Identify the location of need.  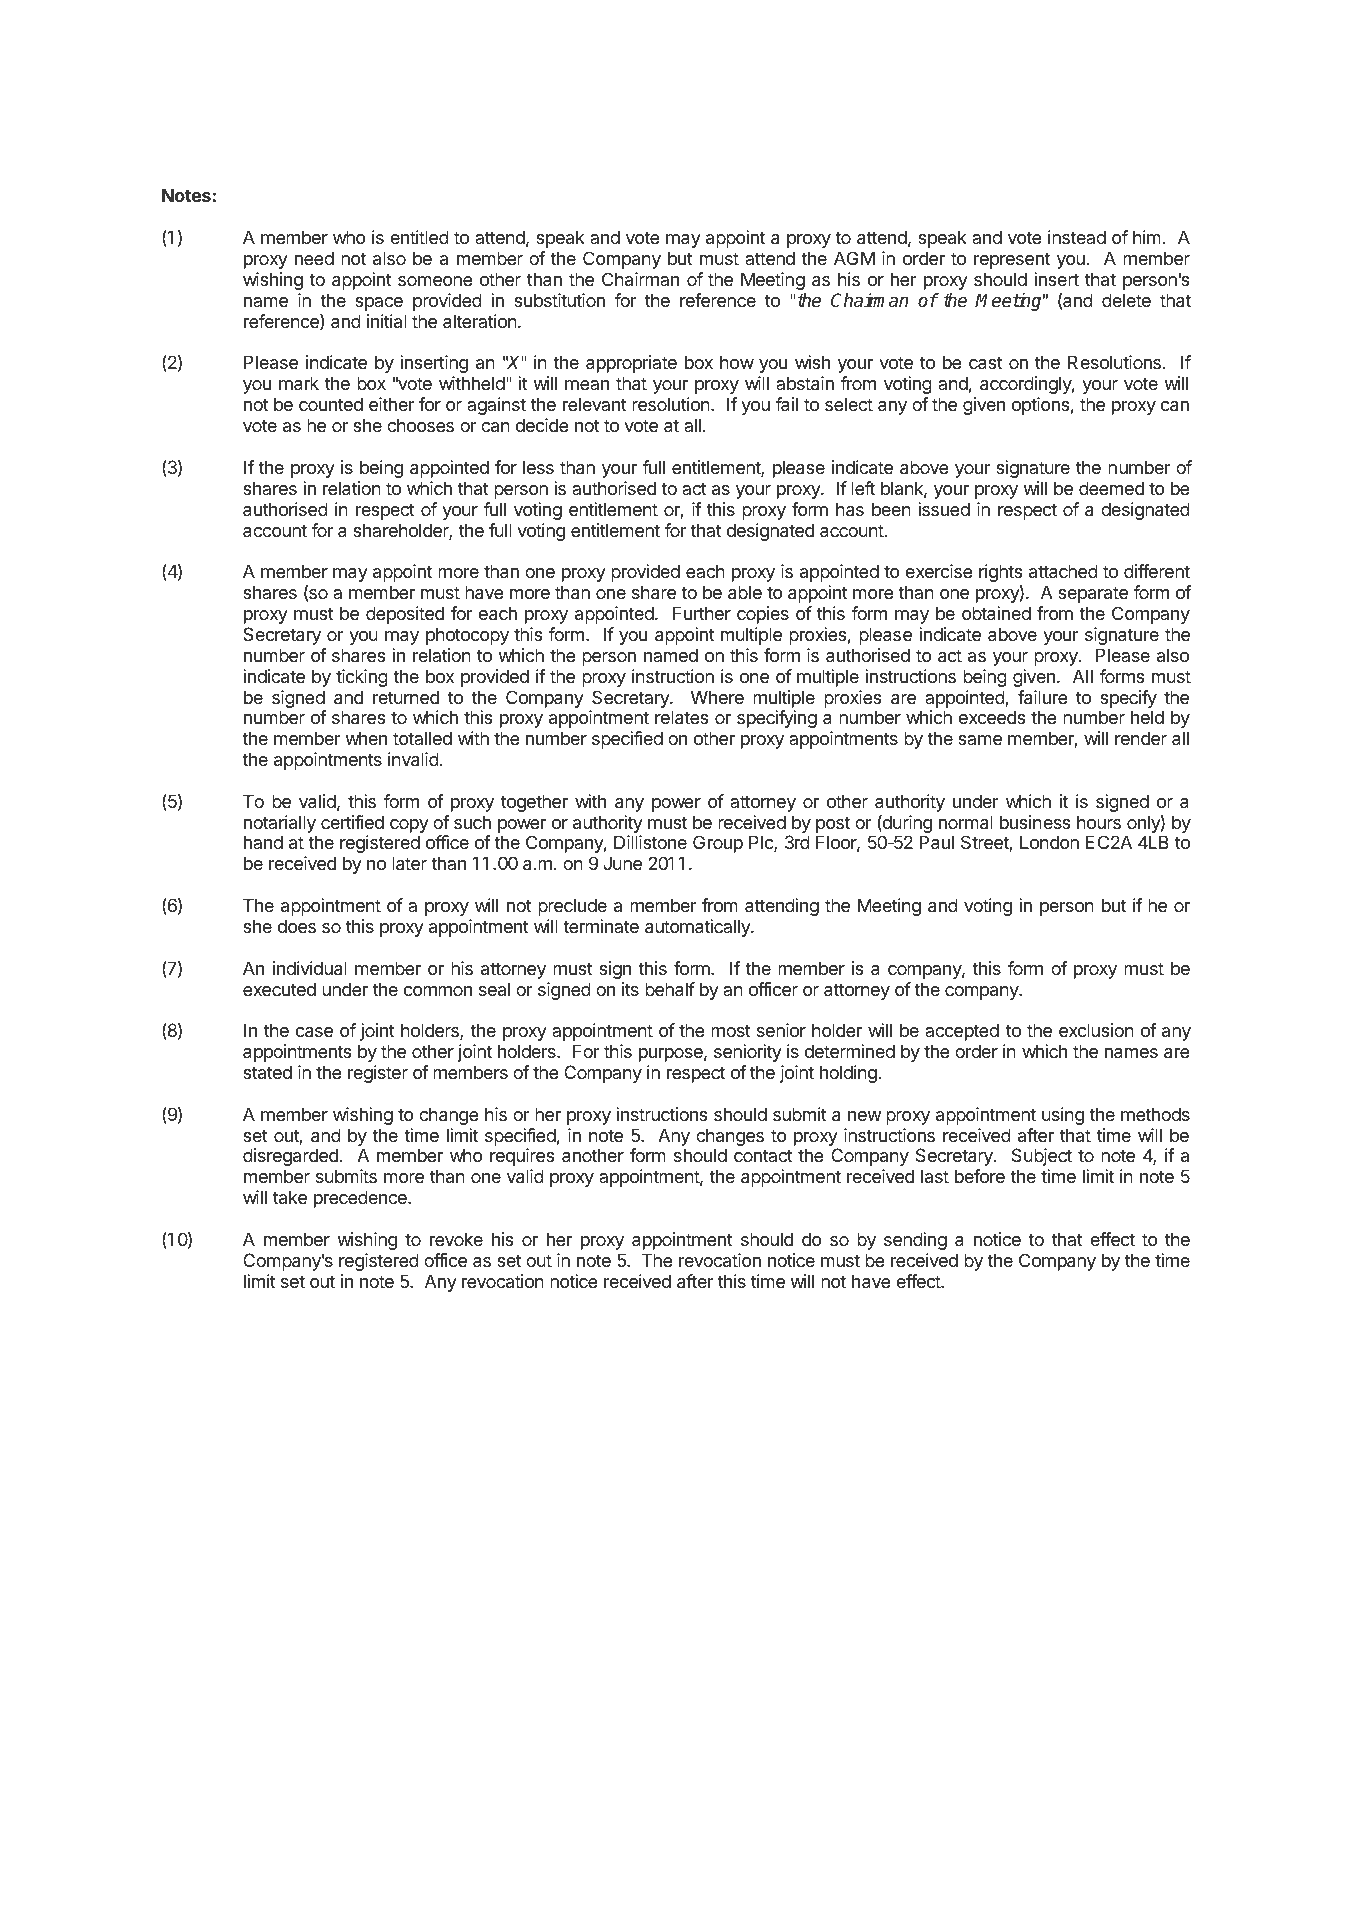
(314, 258).
